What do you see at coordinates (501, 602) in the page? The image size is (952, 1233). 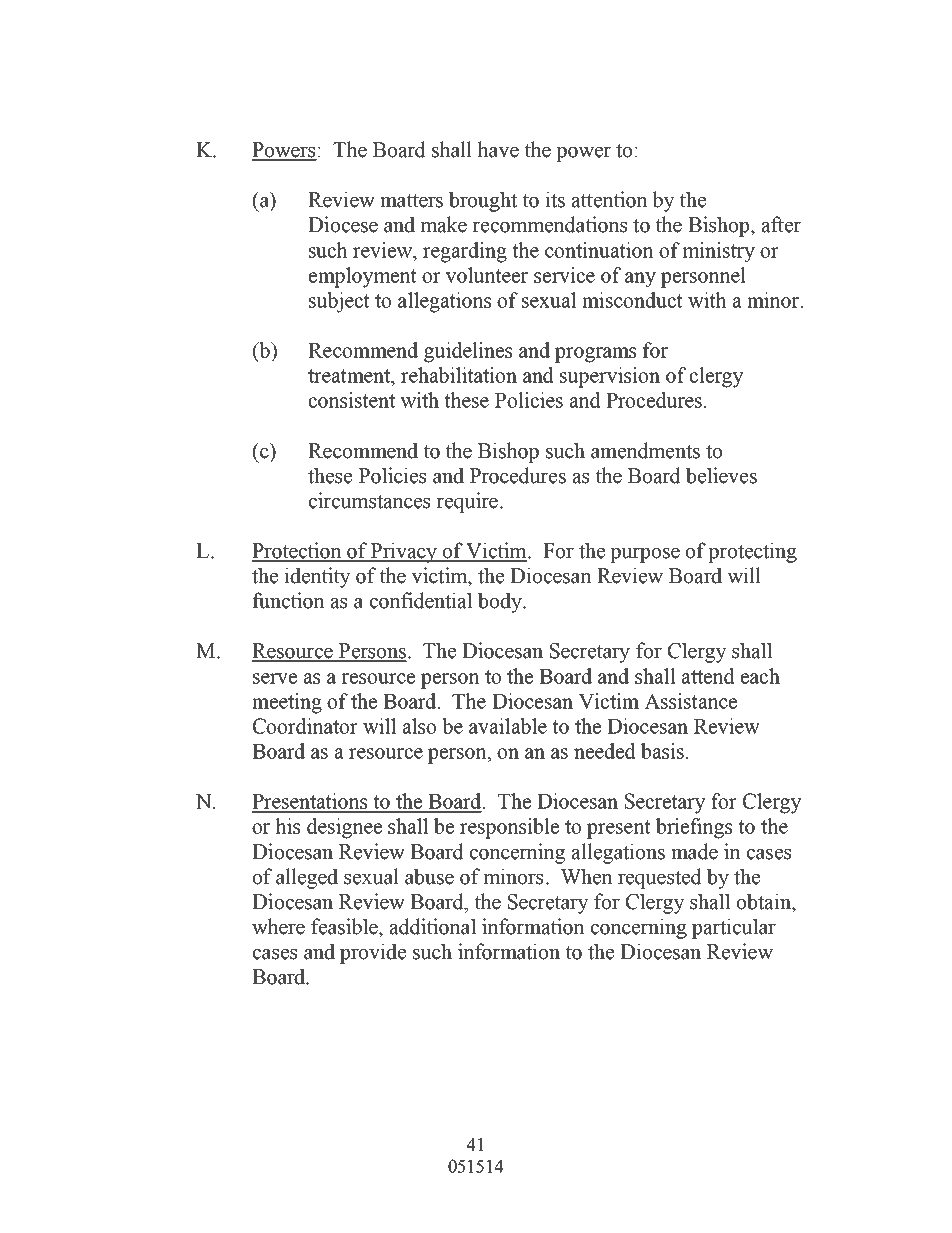 I see `body` at bounding box center [501, 602].
